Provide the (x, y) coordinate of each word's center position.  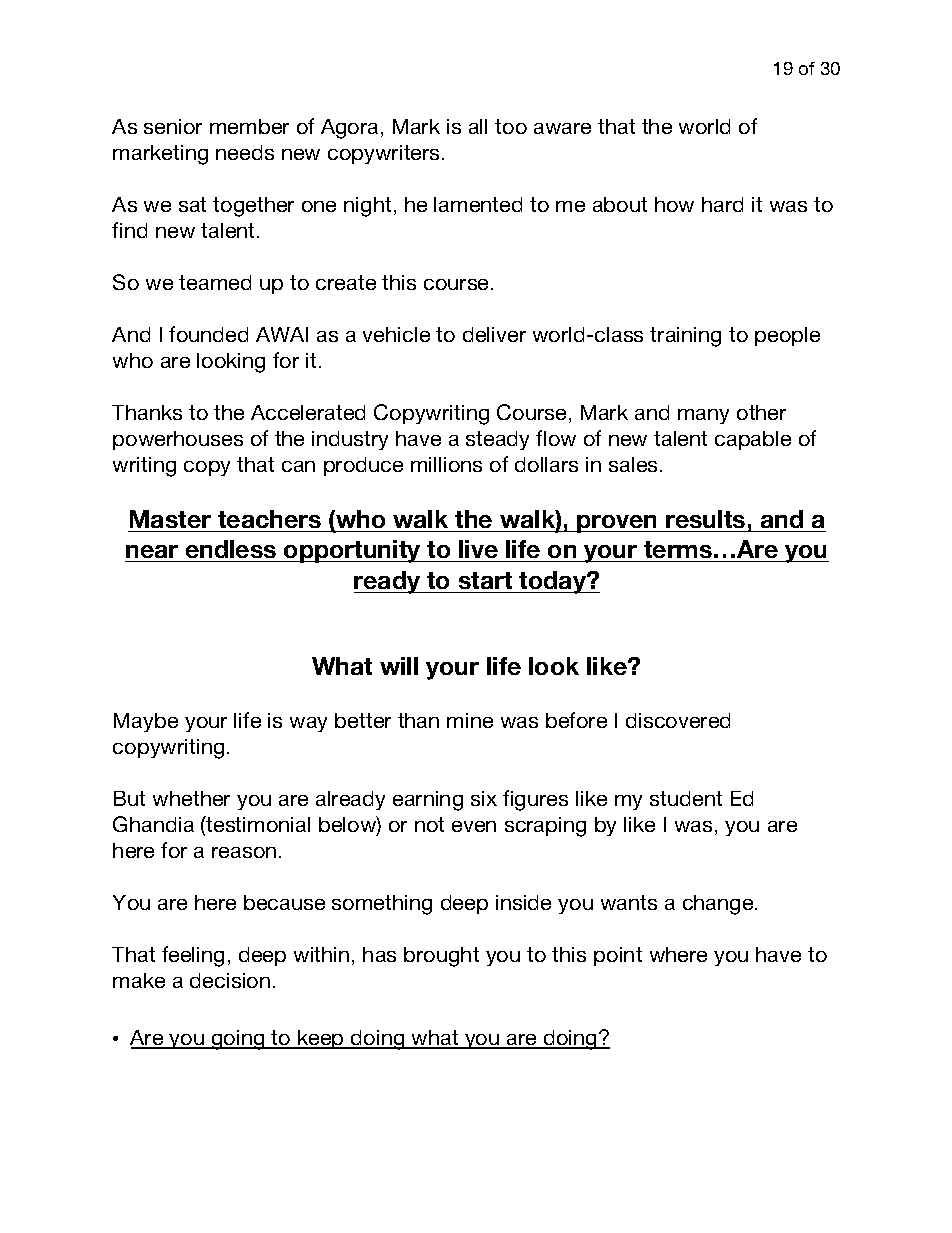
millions (446, 464)
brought (441, 957)
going (238, 1040)
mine (470, 720)
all (478, 126)
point (618, 956)
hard (722, 204)
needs (245, 152)
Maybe (146, 722)
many (703, 416)
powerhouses (178, 440)
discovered (678, 720)
